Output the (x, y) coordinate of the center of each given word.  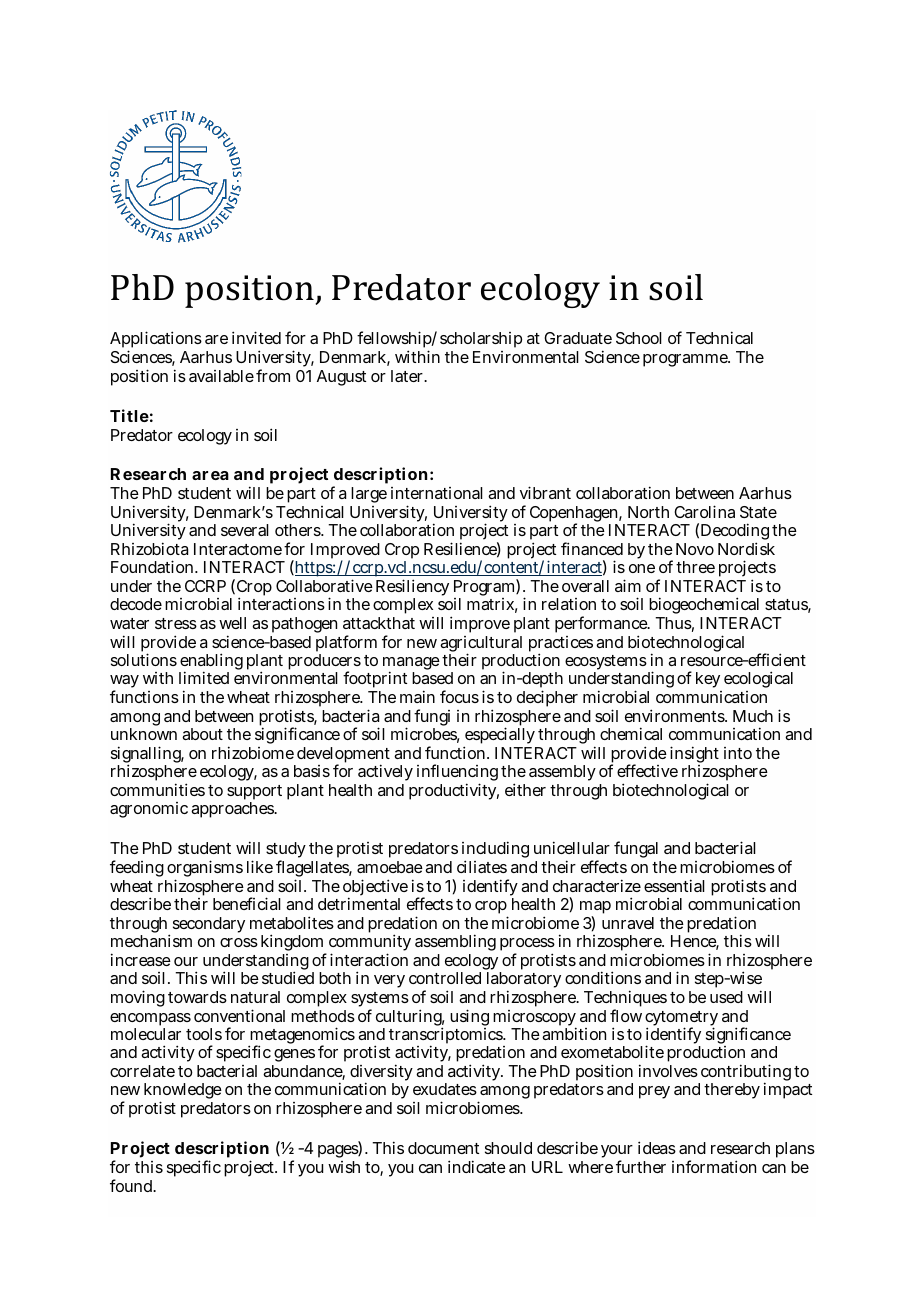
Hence (695, 942)
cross (239, 942)
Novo (695, 549)
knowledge (183, 1093)
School (639, 338)
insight (694, 756)
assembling (455, 942)
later (408, 376)
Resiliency (412, 589)
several (245, 530)
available (221, 376)
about (202, 734)
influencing (457, 774)
